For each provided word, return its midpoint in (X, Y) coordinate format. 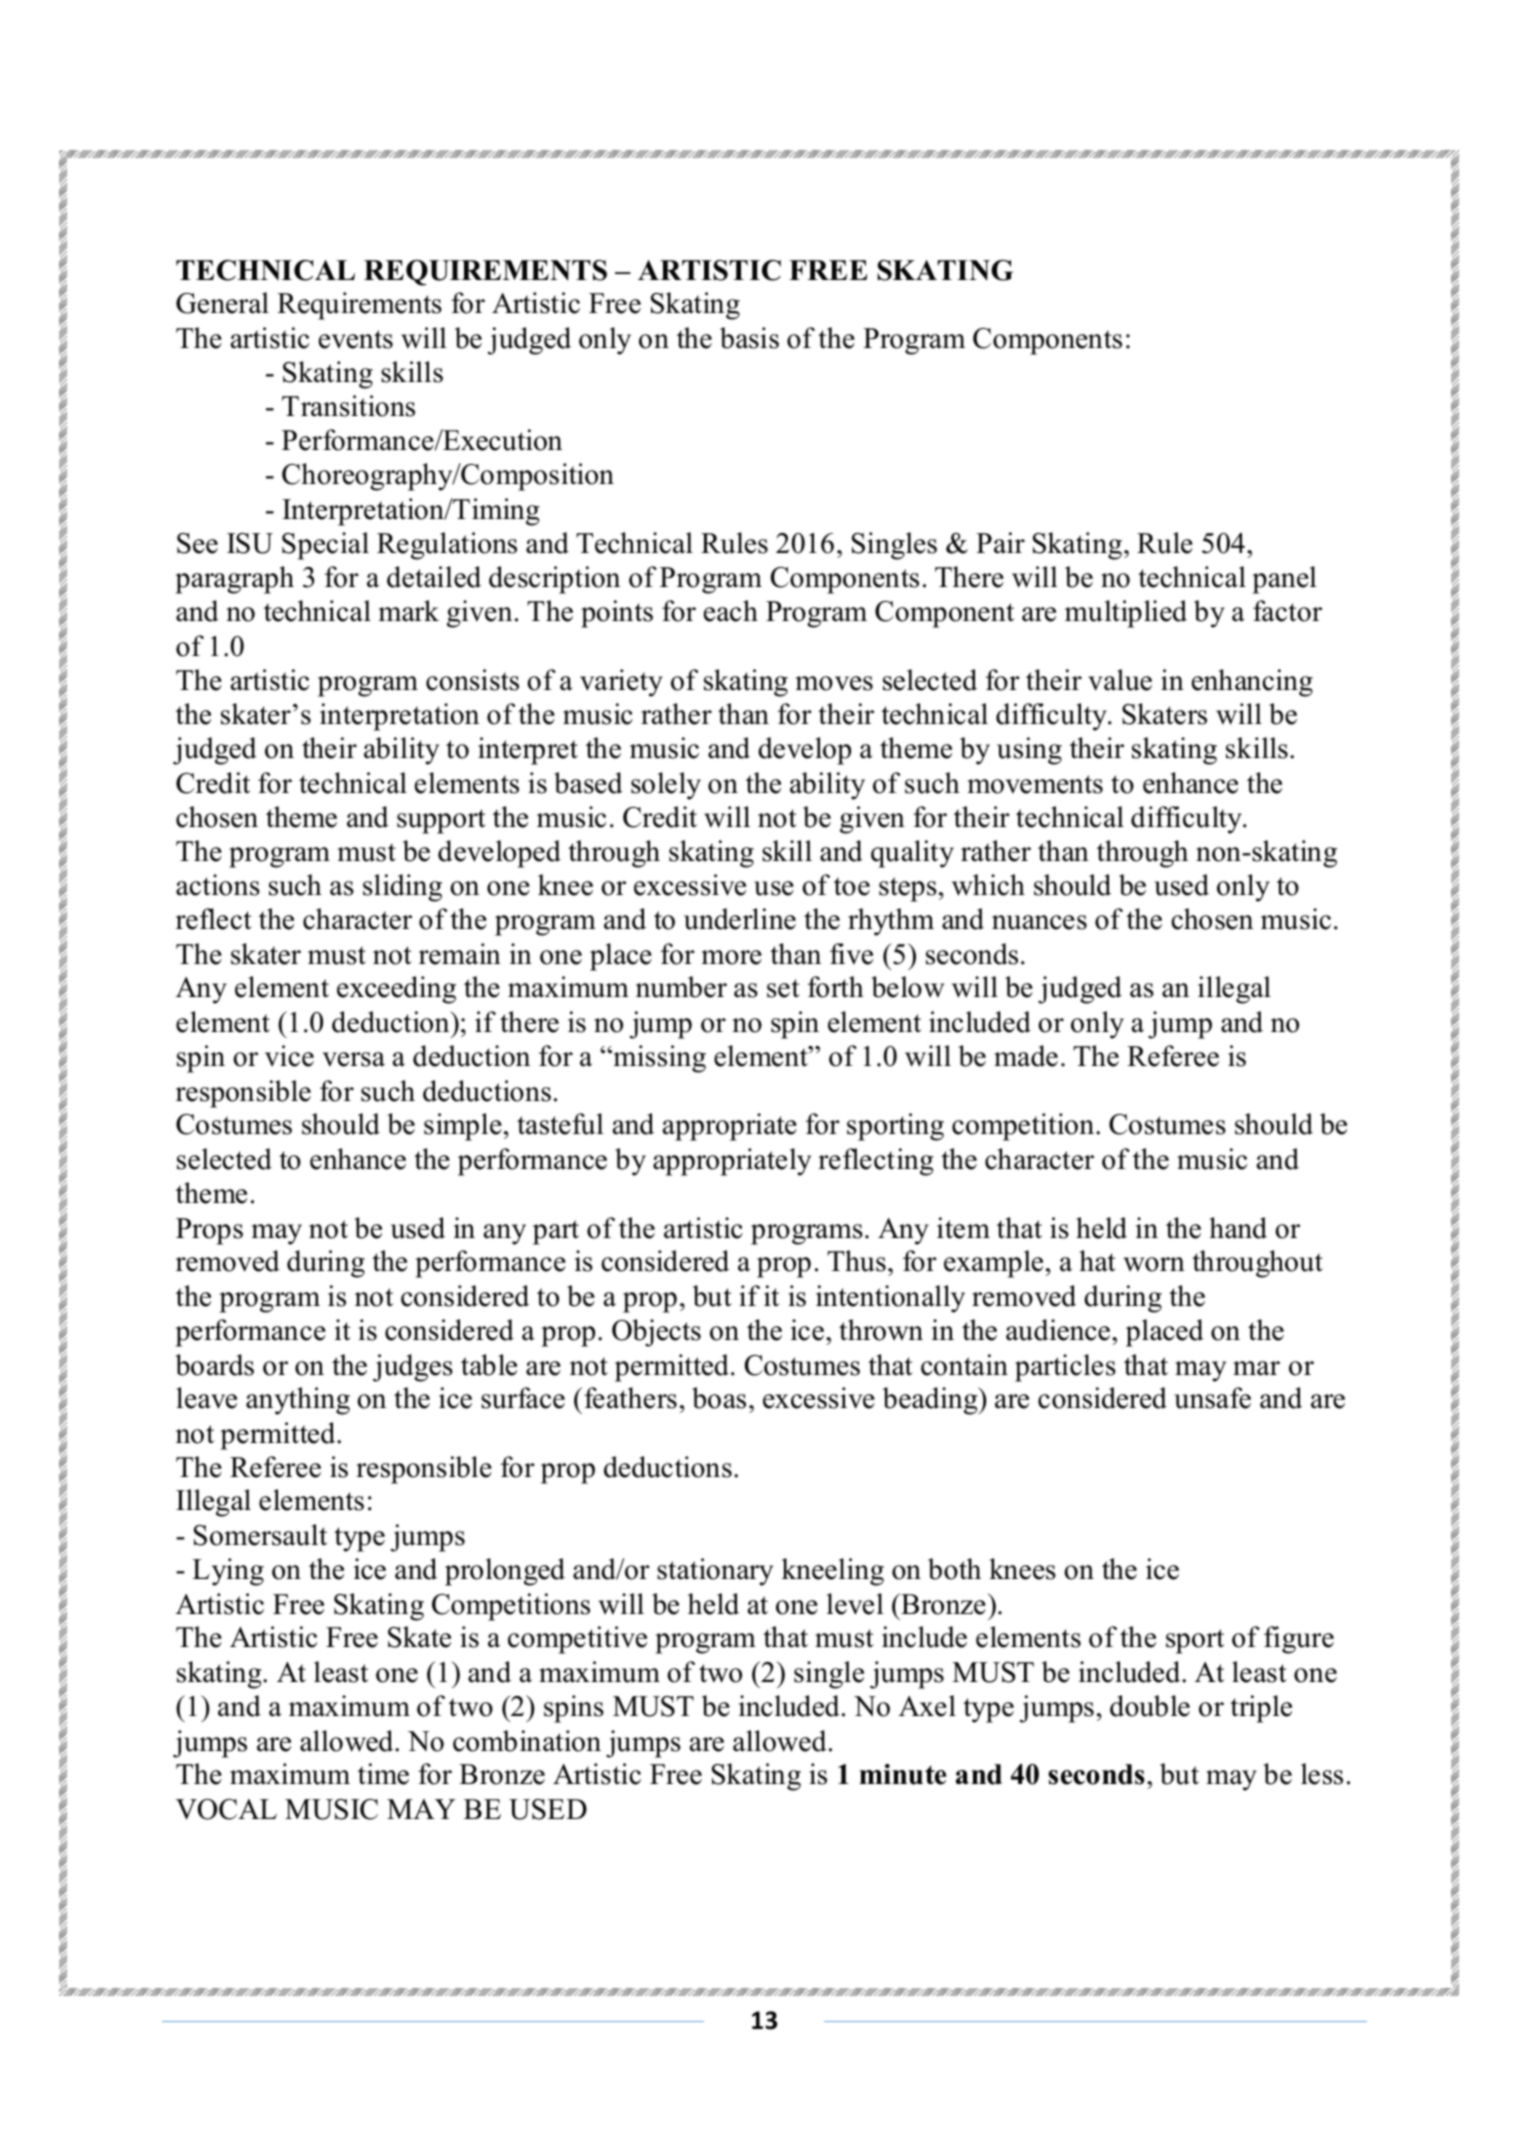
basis (749, 338)
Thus (856, 1261)
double (1150, 1706)
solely (666, 786)
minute (902, 1774)
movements (1035, 784)
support (441, 821)
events (356, 339)
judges (413, 1368)
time (383, 1774)
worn (1154, 1264)
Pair (1000, 543)
